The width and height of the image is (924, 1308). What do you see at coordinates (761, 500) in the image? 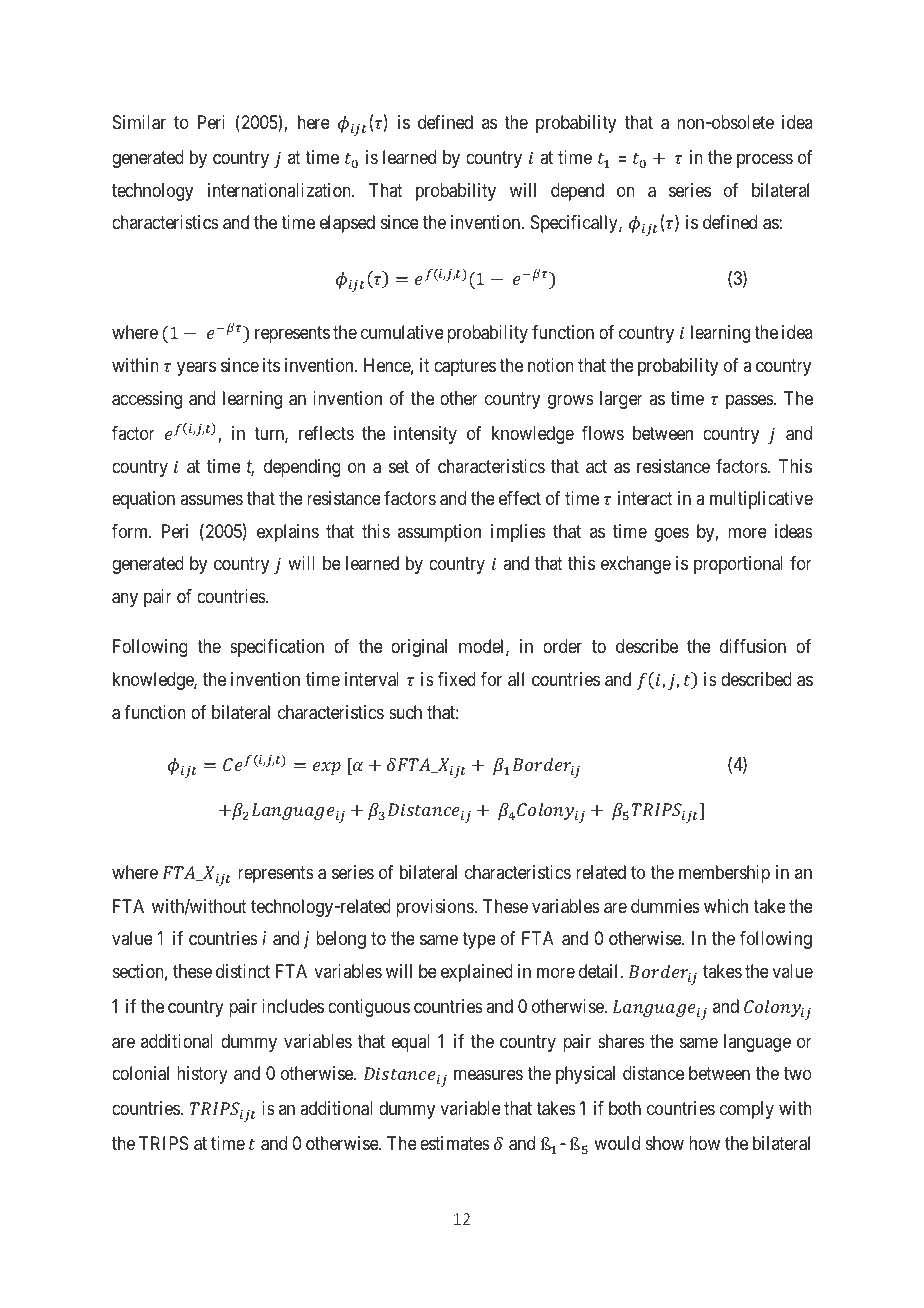
I see `multiplicative` at bounding box center [761, 500].
